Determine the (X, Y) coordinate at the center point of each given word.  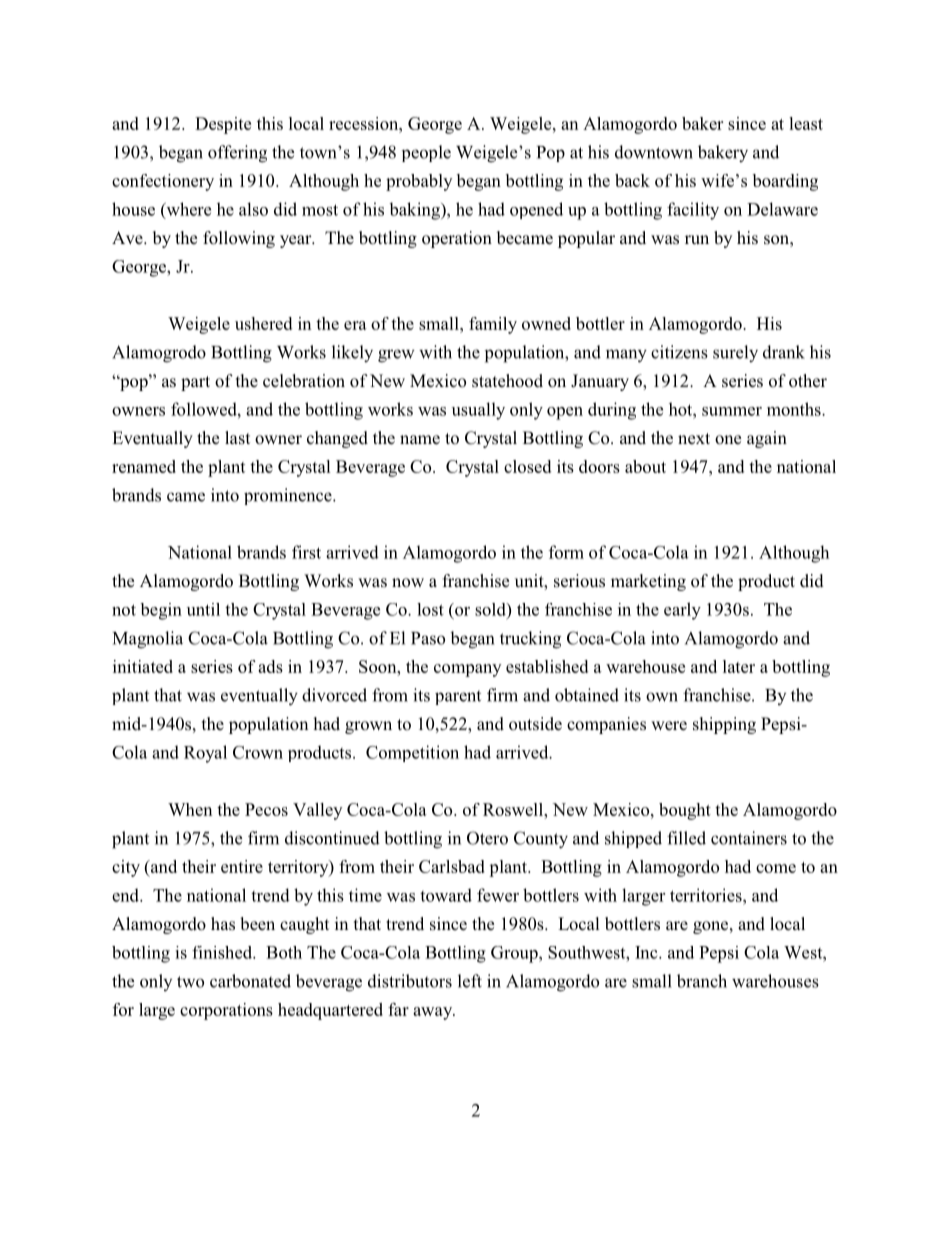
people (426, 153)
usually (478, 411)
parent (458, 697)
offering (237, 154)
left (470, 981)
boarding (785, 182)
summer (732, 411)
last (237, 438)
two (190, 982)
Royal (205, 754)
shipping (724, 725)
